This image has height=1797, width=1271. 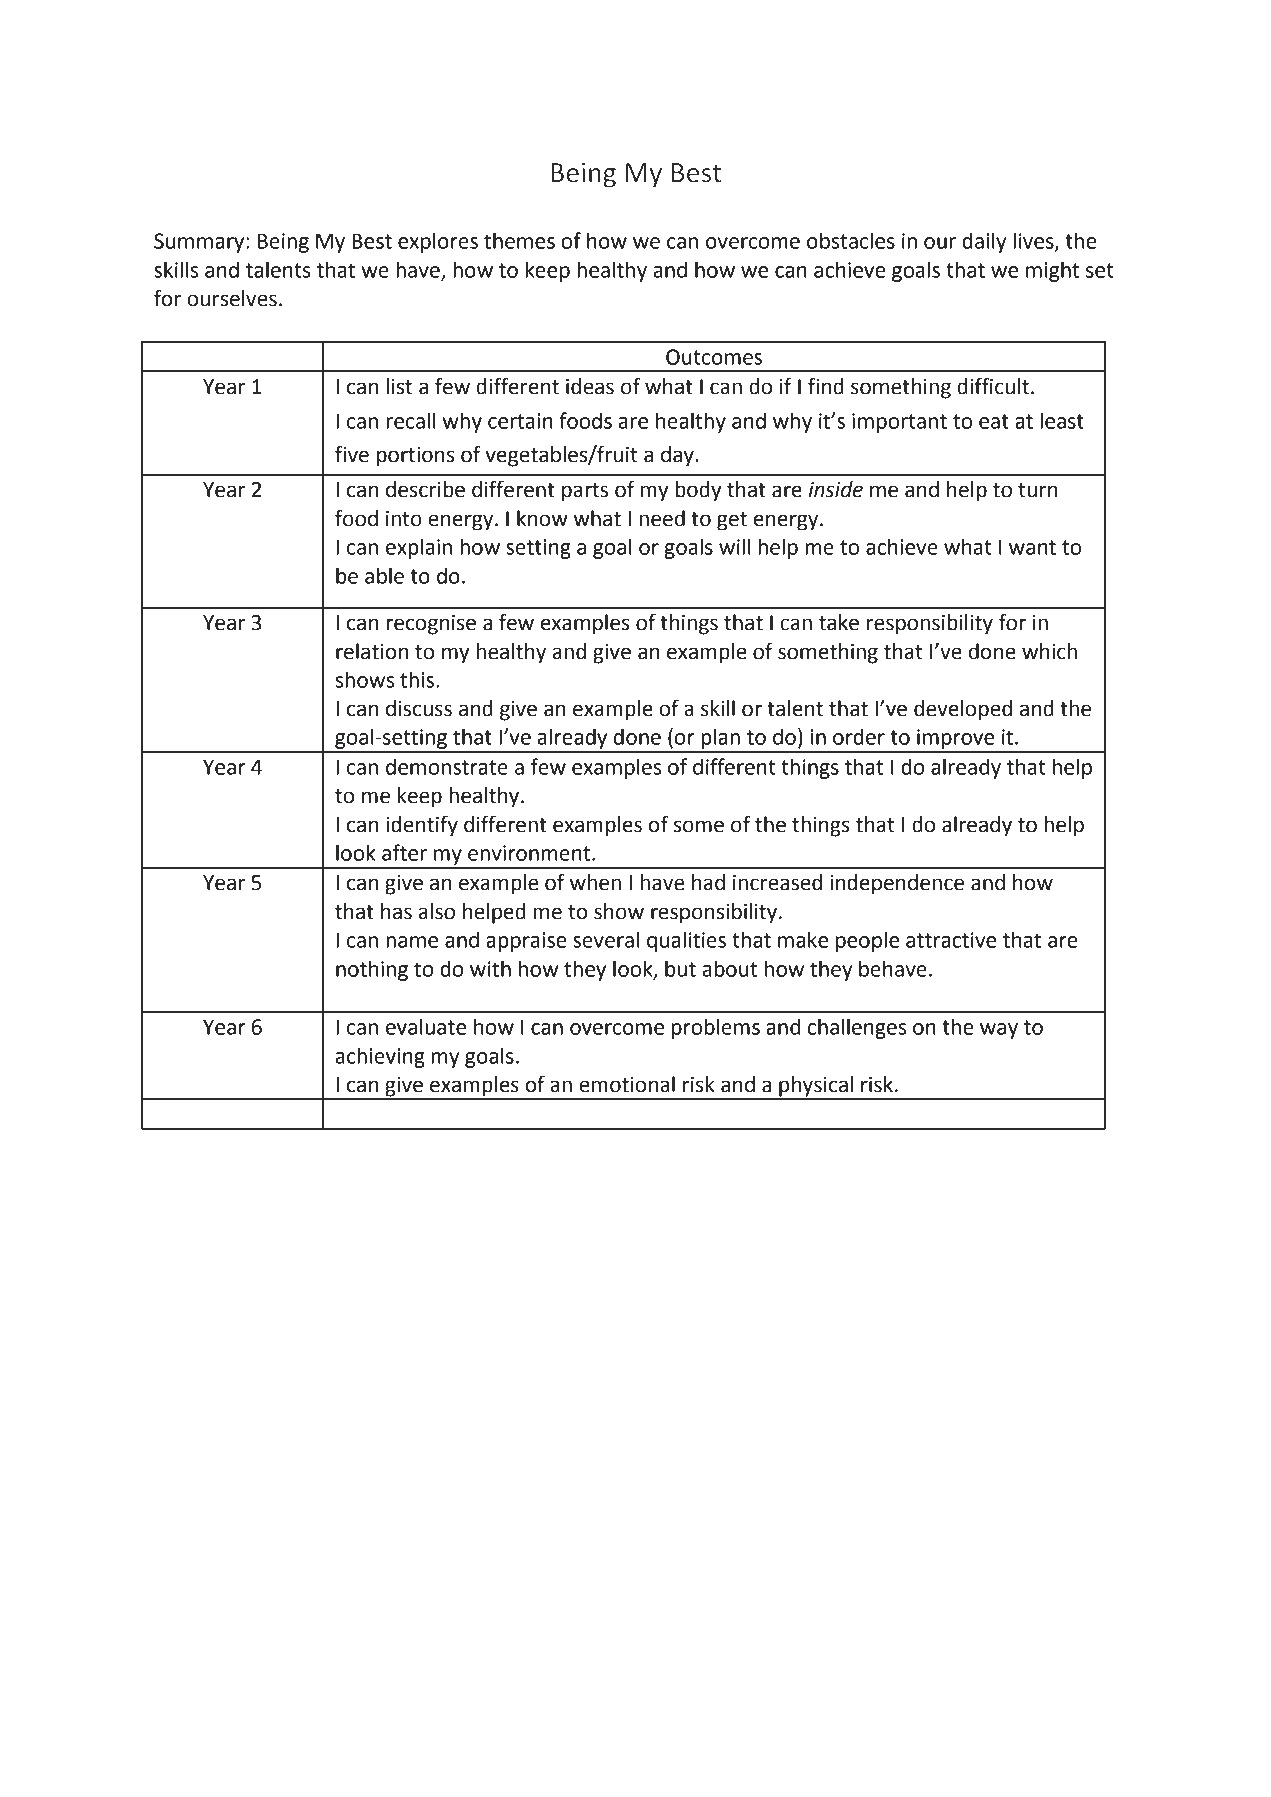 What do you see at coordinates (984, 242) in the image?
I see `daily` at bounding box center [984, 242].
